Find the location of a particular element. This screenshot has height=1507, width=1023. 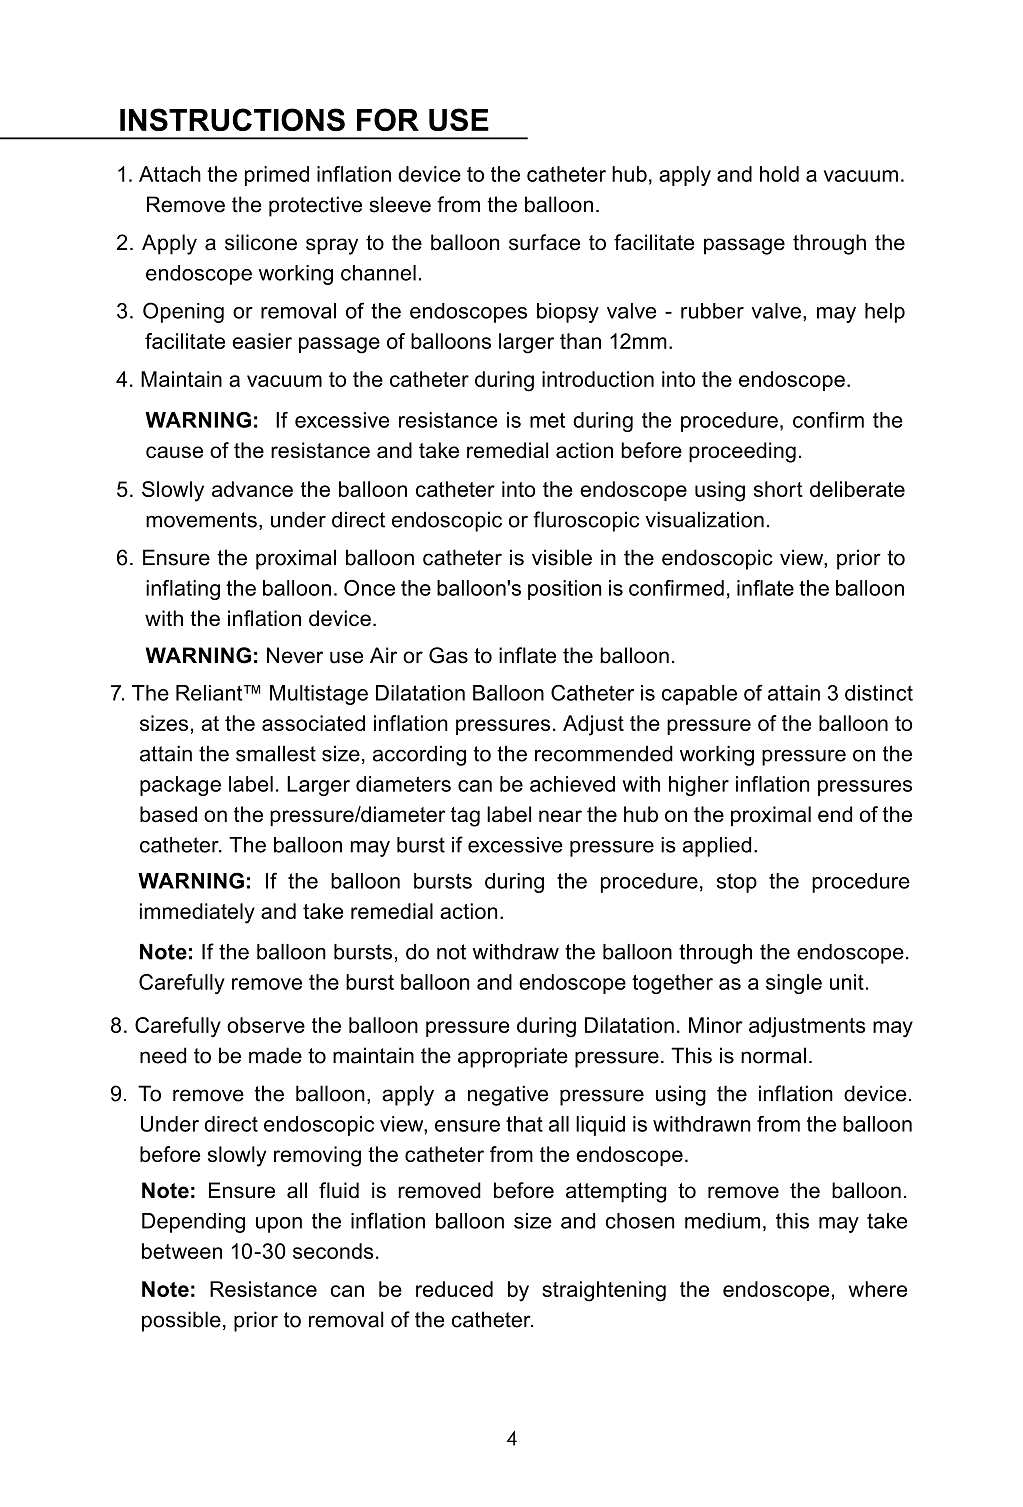

smallest is located at coordinates (276, 753).
